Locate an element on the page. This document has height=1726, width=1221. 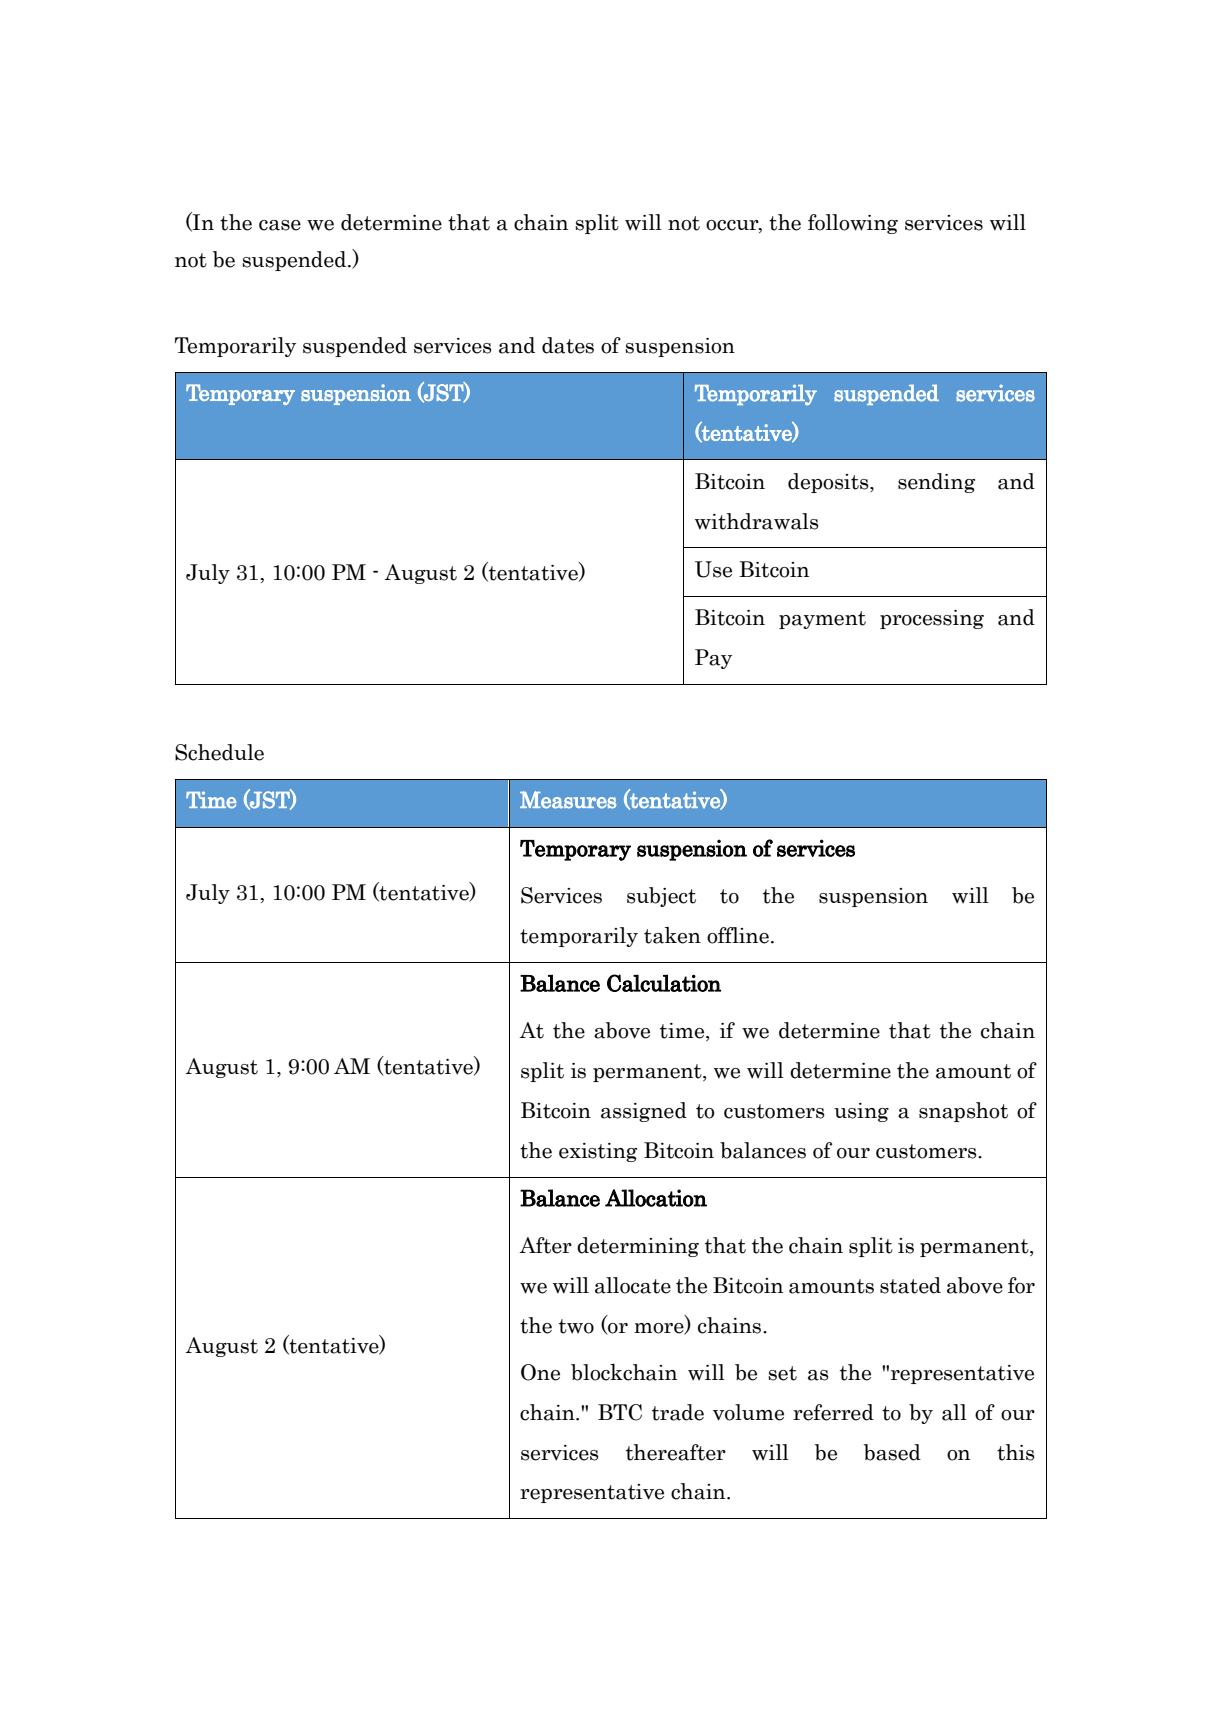
existing is located at coordinates (598, 1152).
